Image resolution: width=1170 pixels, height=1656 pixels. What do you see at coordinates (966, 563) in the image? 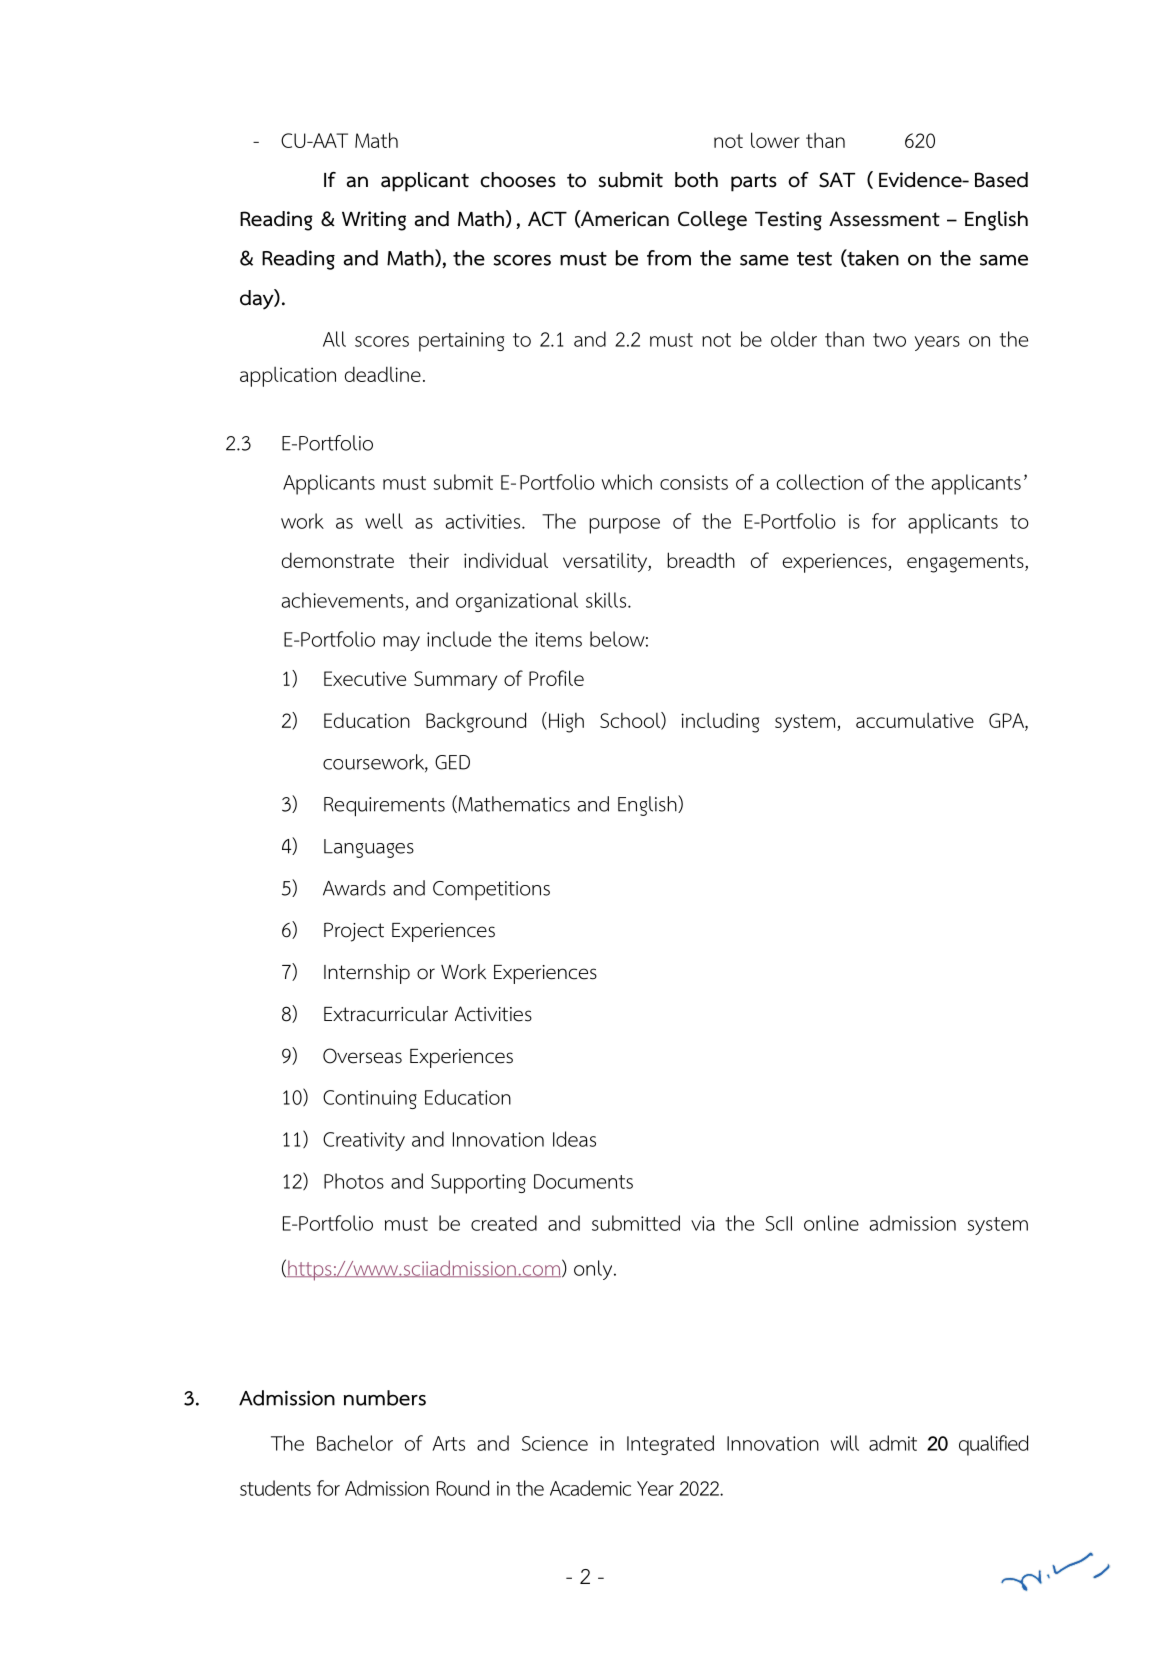
I see `engagements` at bounding box center [966, 563].
